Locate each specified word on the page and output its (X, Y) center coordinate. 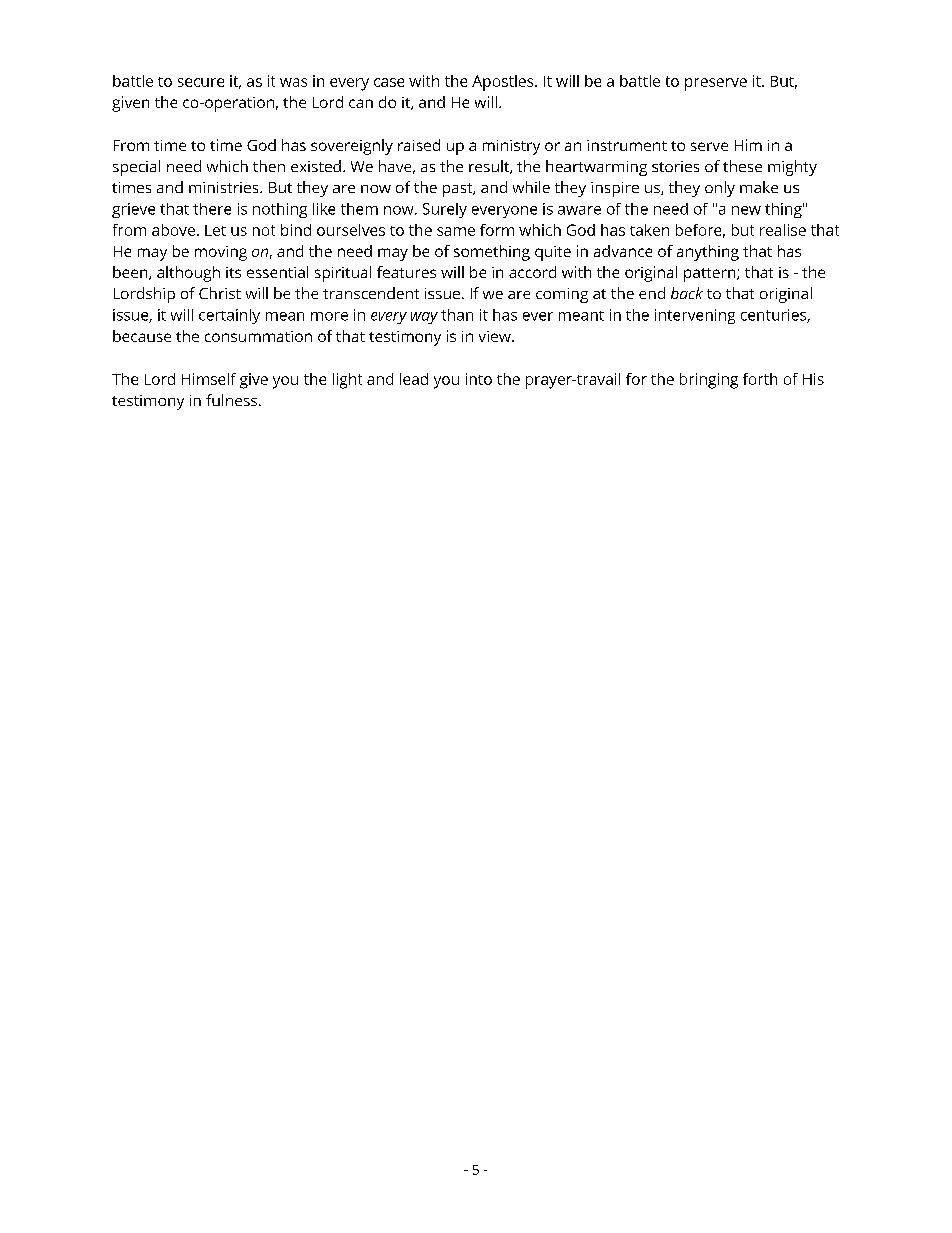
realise (783, 230)
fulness (233, 400)
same (456, 231)
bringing (709, 381)
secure (201, 82)
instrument (627, 145)
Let (215, 230)
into (479, 379)
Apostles (504, 83)
